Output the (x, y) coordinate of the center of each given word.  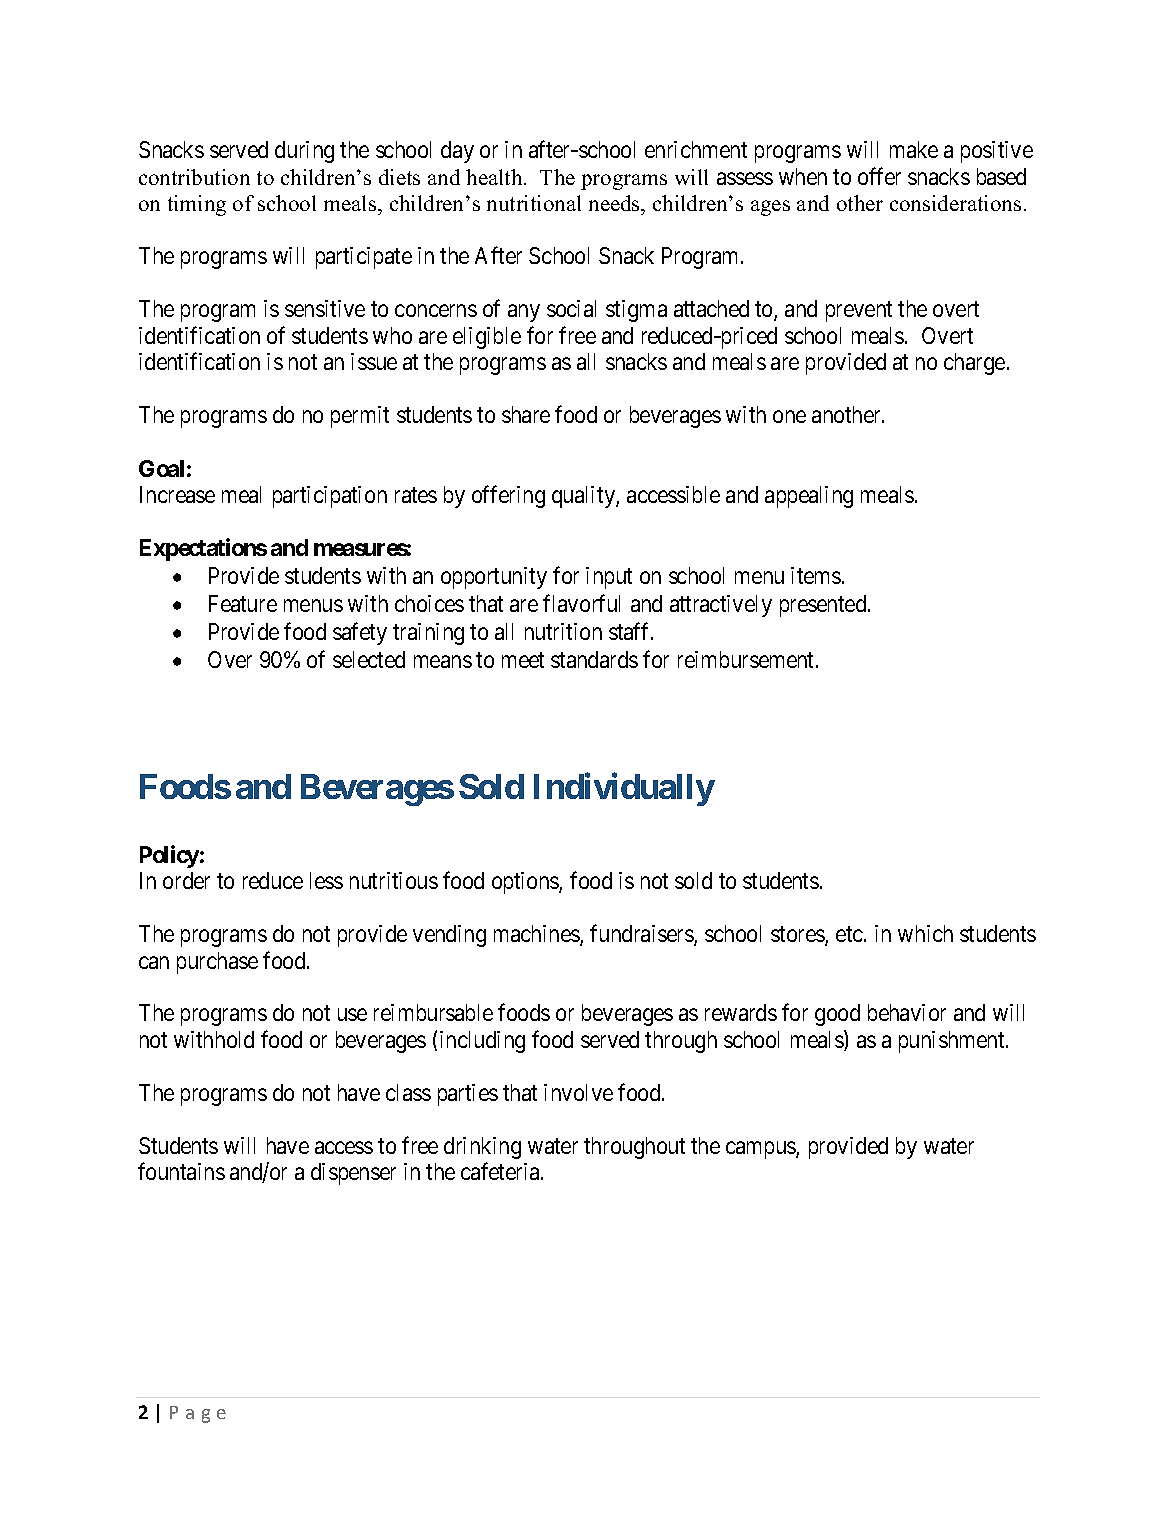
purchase (217, 963)
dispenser (353, 1174)
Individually (624, 789)
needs (615, 205)
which (925, 933)
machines (537, 935)
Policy (169, 856)
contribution (194, 177)
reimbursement (747, 659)
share (526, 414)
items (816, 575)
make (914, 149)
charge (974, 364)
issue (374, 361)
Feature (243, 603)
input (609, 578)
